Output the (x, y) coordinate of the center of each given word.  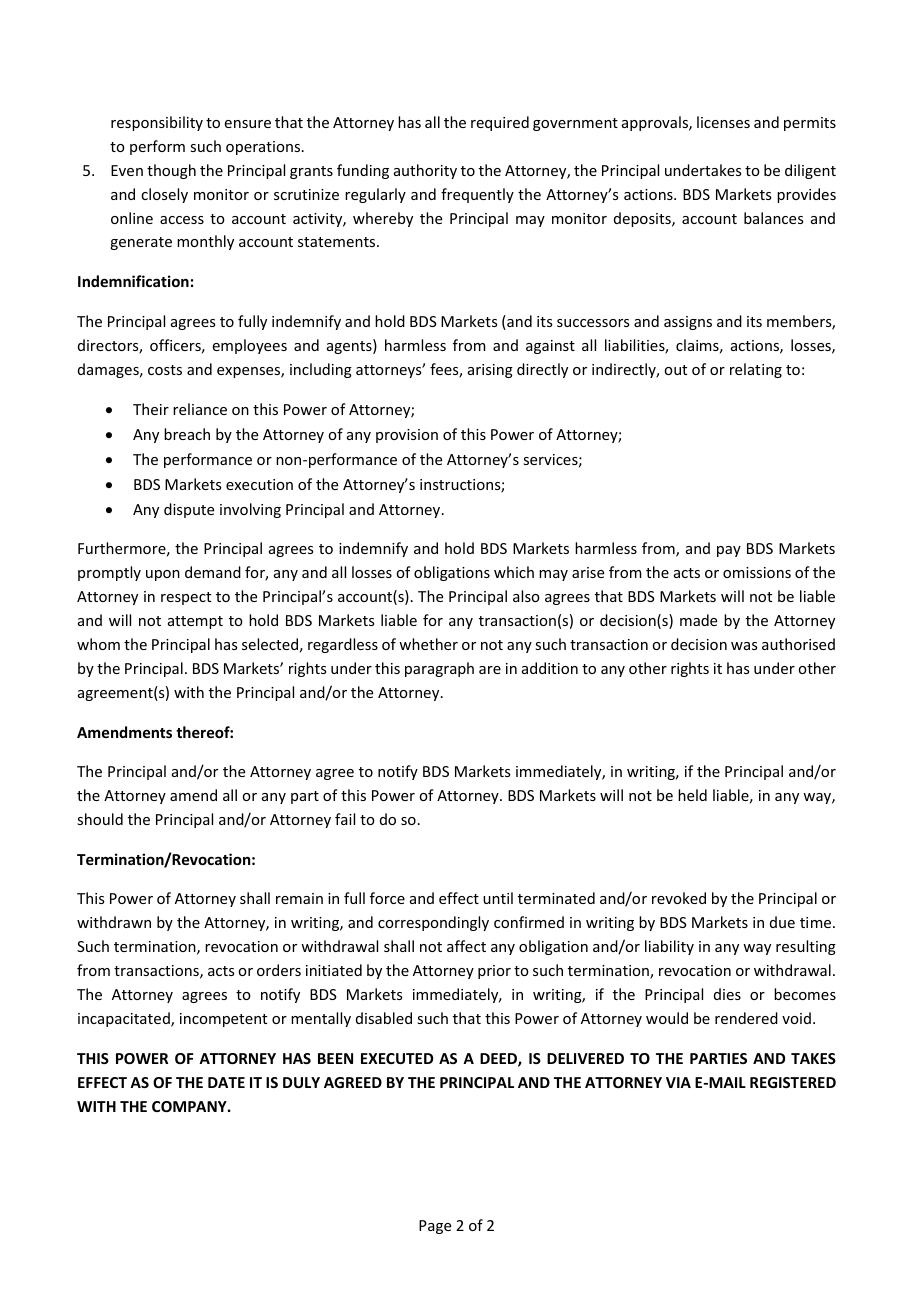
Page (435, 1227)
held (692, 795)
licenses (723, 122)
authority (425, 171)
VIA (678, 1082)
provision (407, 436)
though (171, 171)
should (100, 819)
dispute (189, 510)
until (498, 898)
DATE (226, 1082)
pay (729, 551)
